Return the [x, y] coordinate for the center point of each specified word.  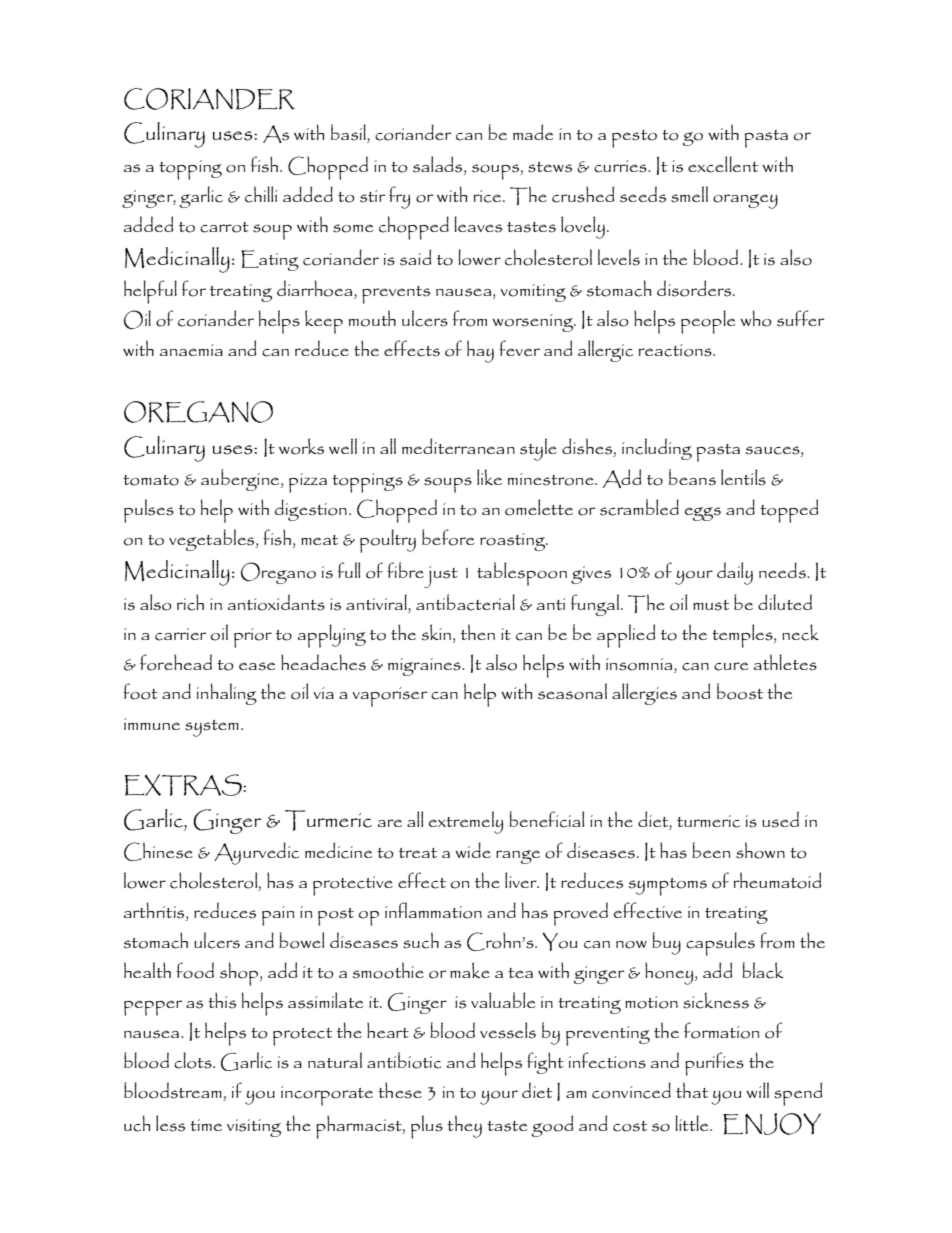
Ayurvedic [256, 853]
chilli [261, 194]
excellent [723, 164]
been [711, 850]
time [206, 1125]
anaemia [191, 350]
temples [743, 636]
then [478, 632]
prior [253, 638]
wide [473, 850]
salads [439, 165]
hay [480, 351]
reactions [676, 350]
